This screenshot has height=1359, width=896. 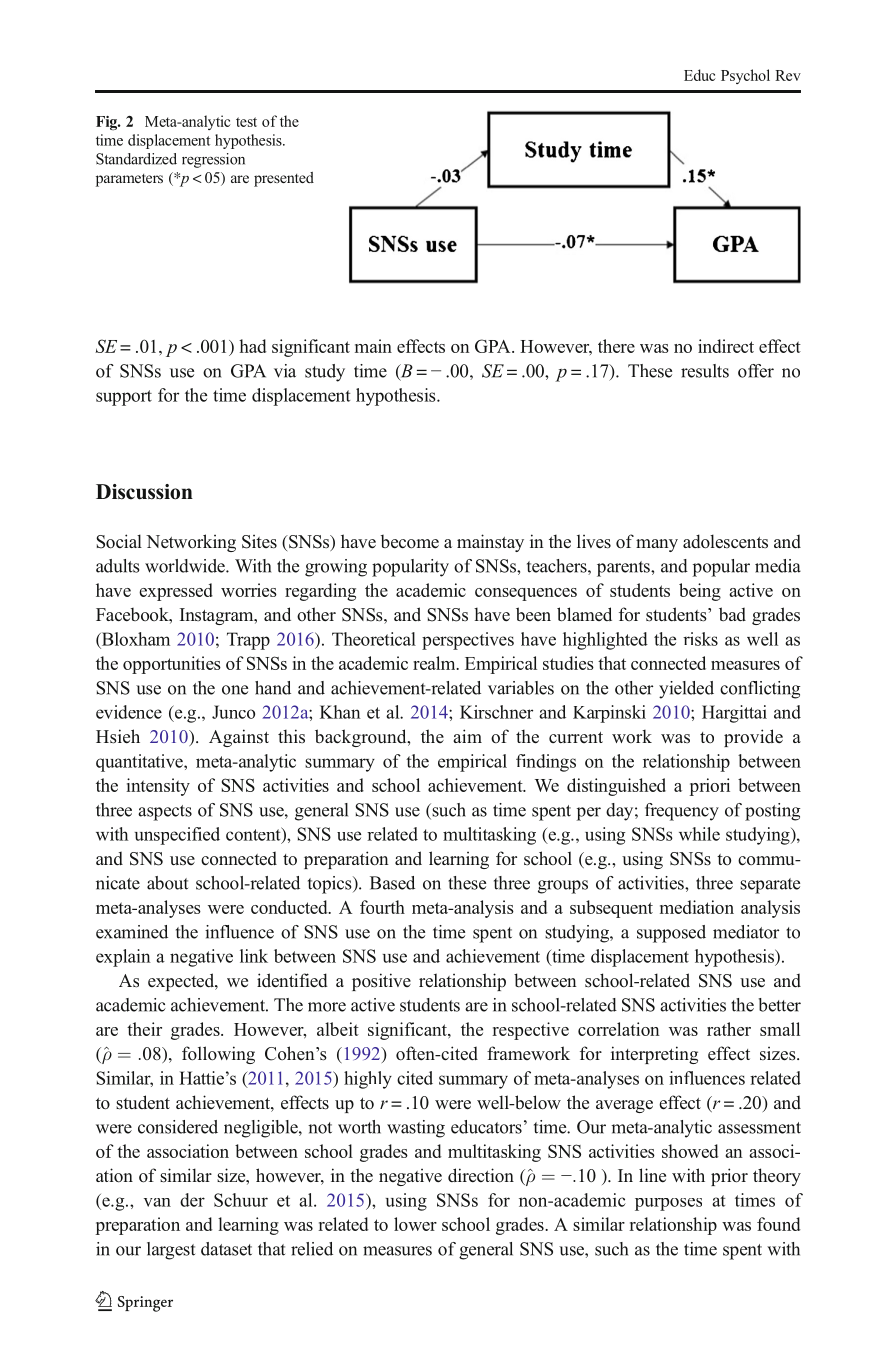 What do you see at coordinates (668, 1204) in the screenshot?
I see `purposes` at bounding box center [668, 1204].
